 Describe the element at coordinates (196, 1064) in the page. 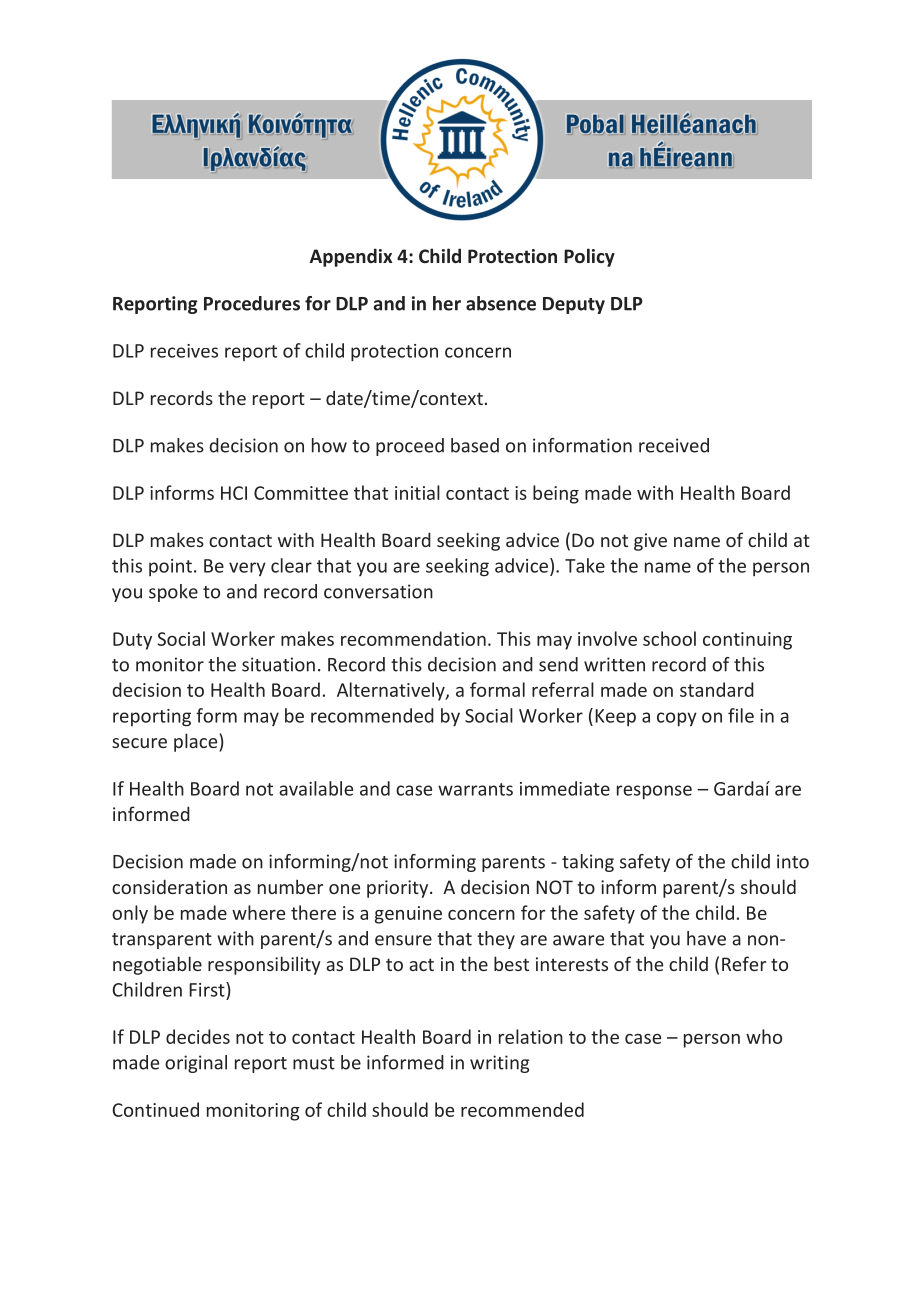

I see `original` at that location.
